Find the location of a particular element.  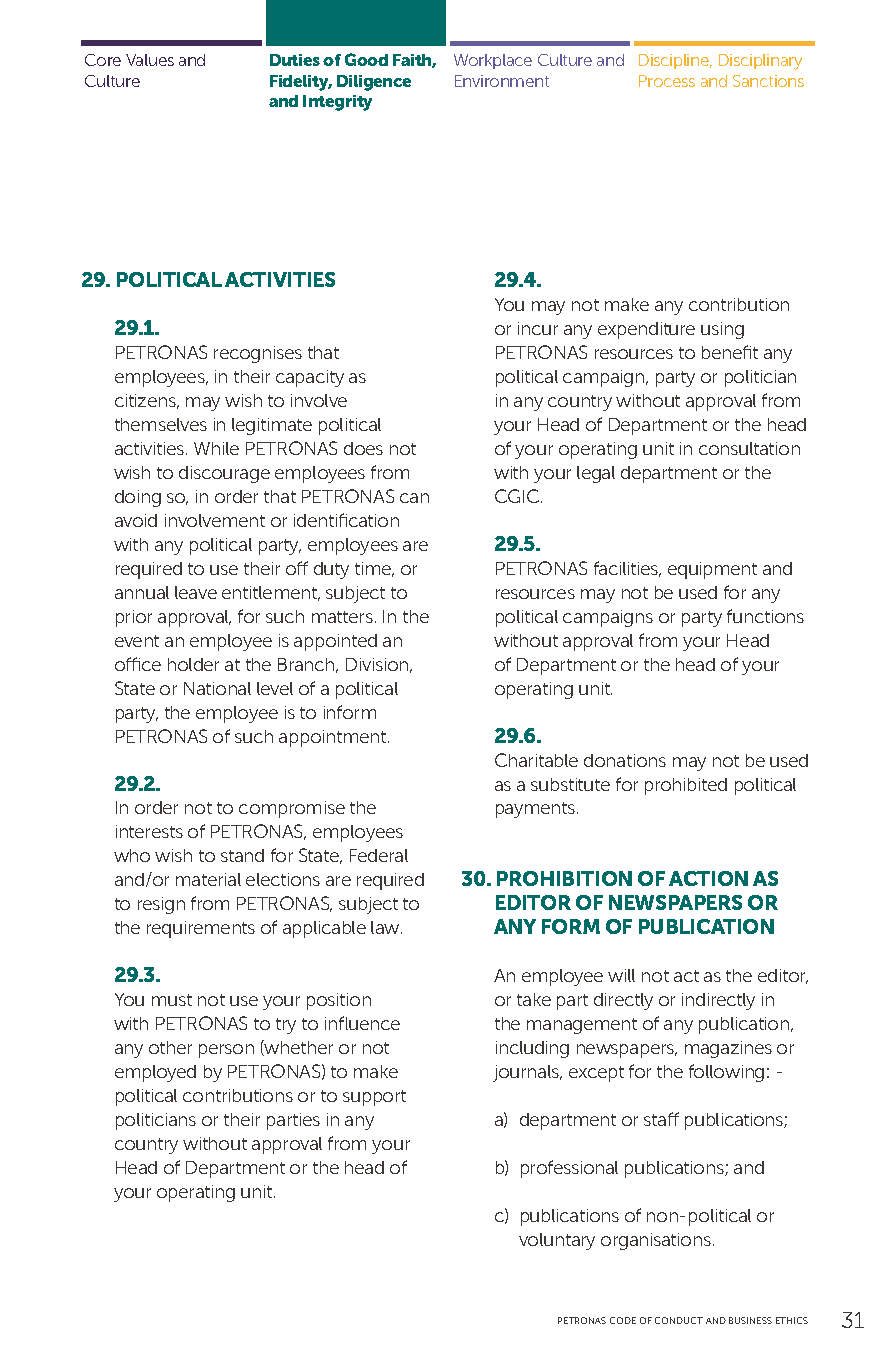

consultation is located at coordinates (749, 448).
